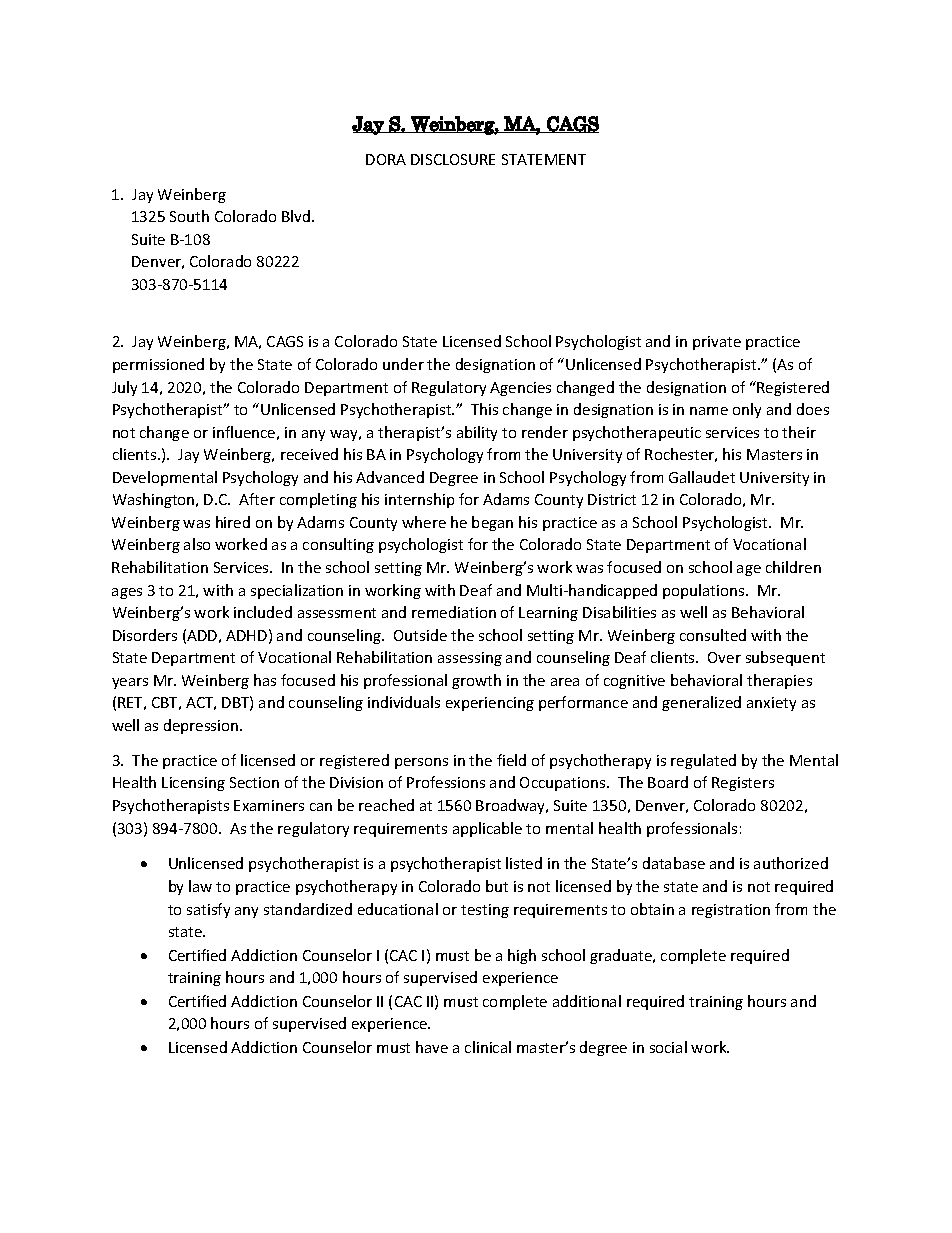  I want to click on DISCLOSURE, so click(453, 159).
